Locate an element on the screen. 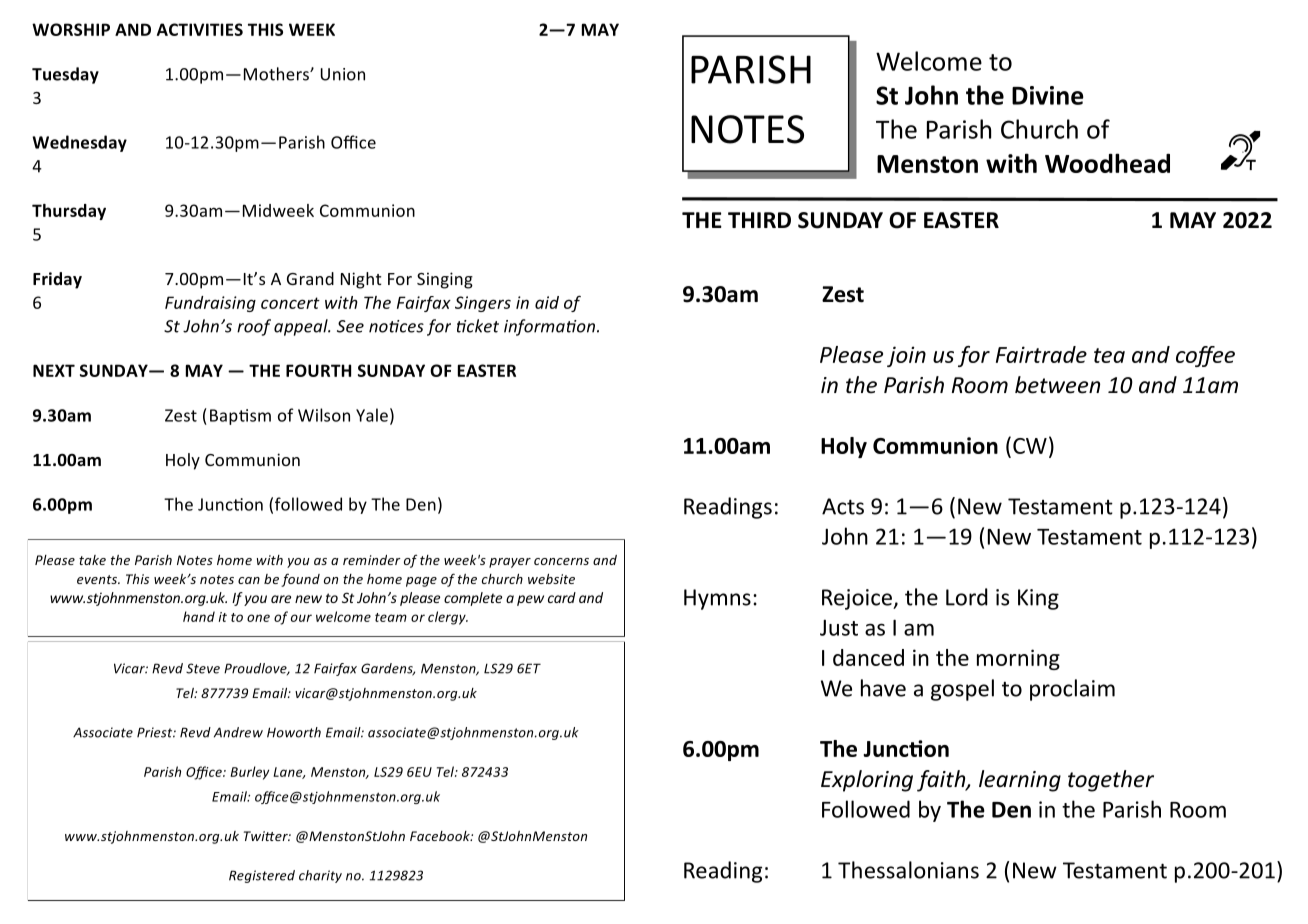 The height and width of the screenshot is (924, 1308). Divine is located at coordinates (1048, 95).
